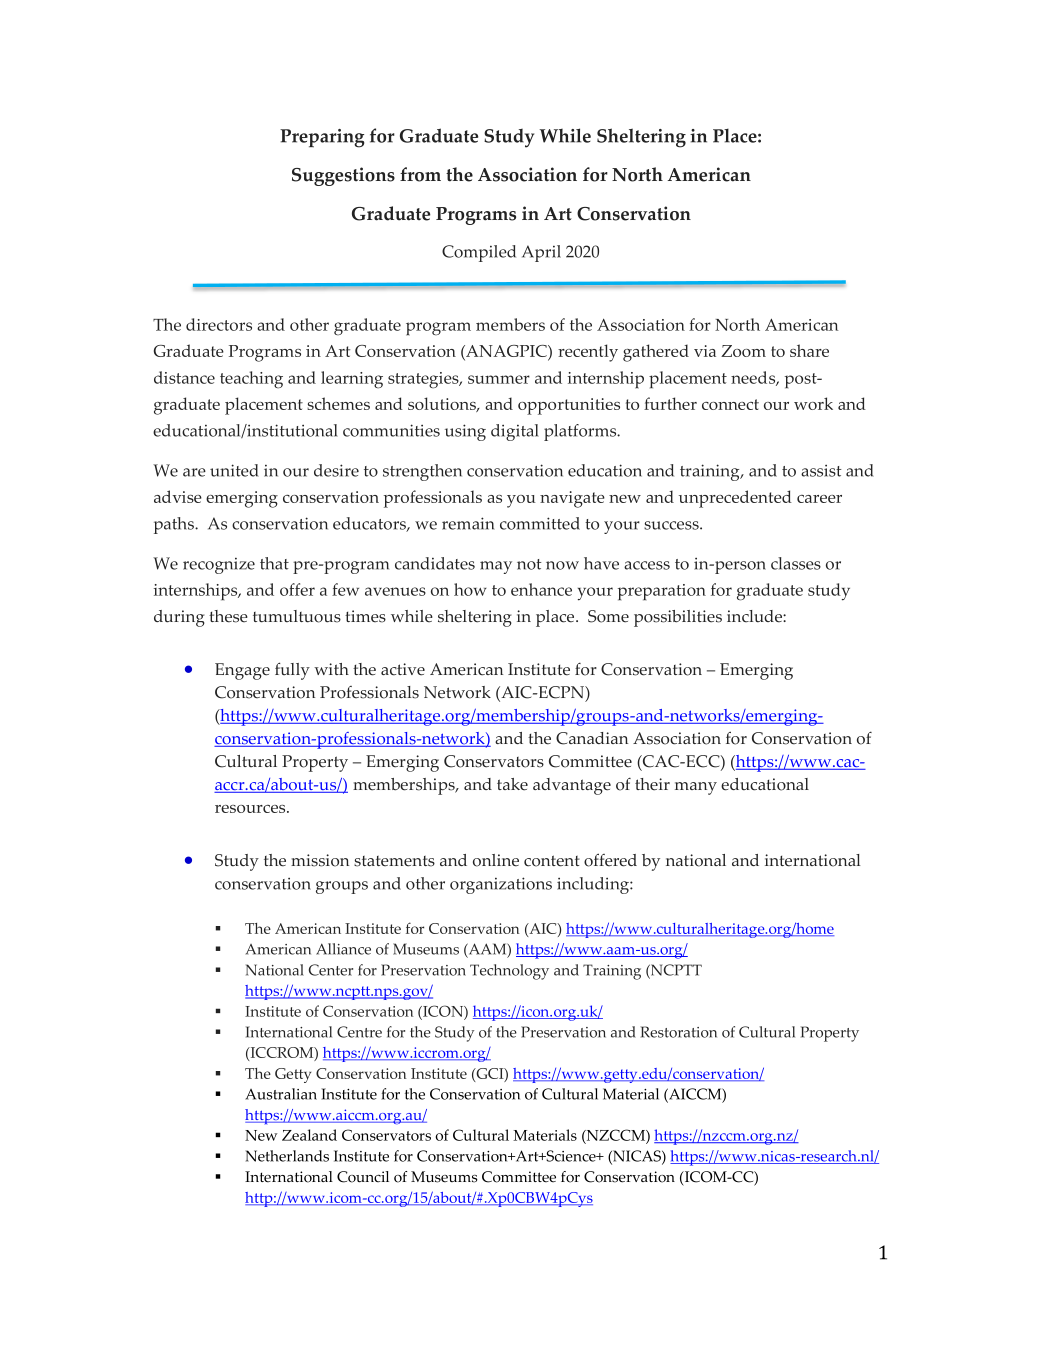  What do you see at coordinates (287, 1156) in the screenshot?
I see `Netherlands` at bounding box center [287, 1156].
